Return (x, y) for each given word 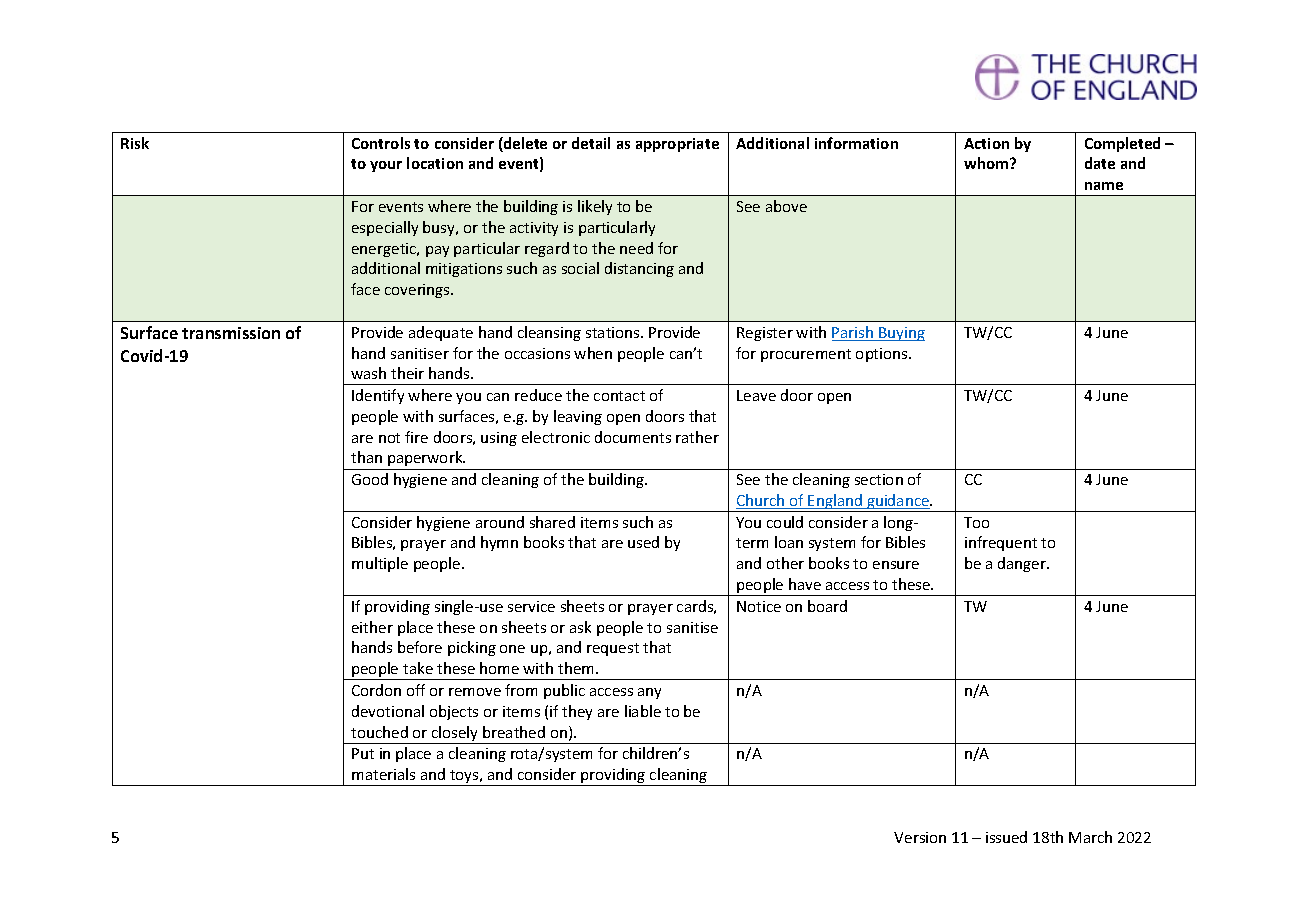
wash (368, 373)
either (372, 627)
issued (1006, 837)
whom (987, 163)
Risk (135, 143)
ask (580, 627)
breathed (514, 732)
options (883, 355)
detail (591, 143)
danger (1023, 564)
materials (383, 774)
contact (619, 396)
